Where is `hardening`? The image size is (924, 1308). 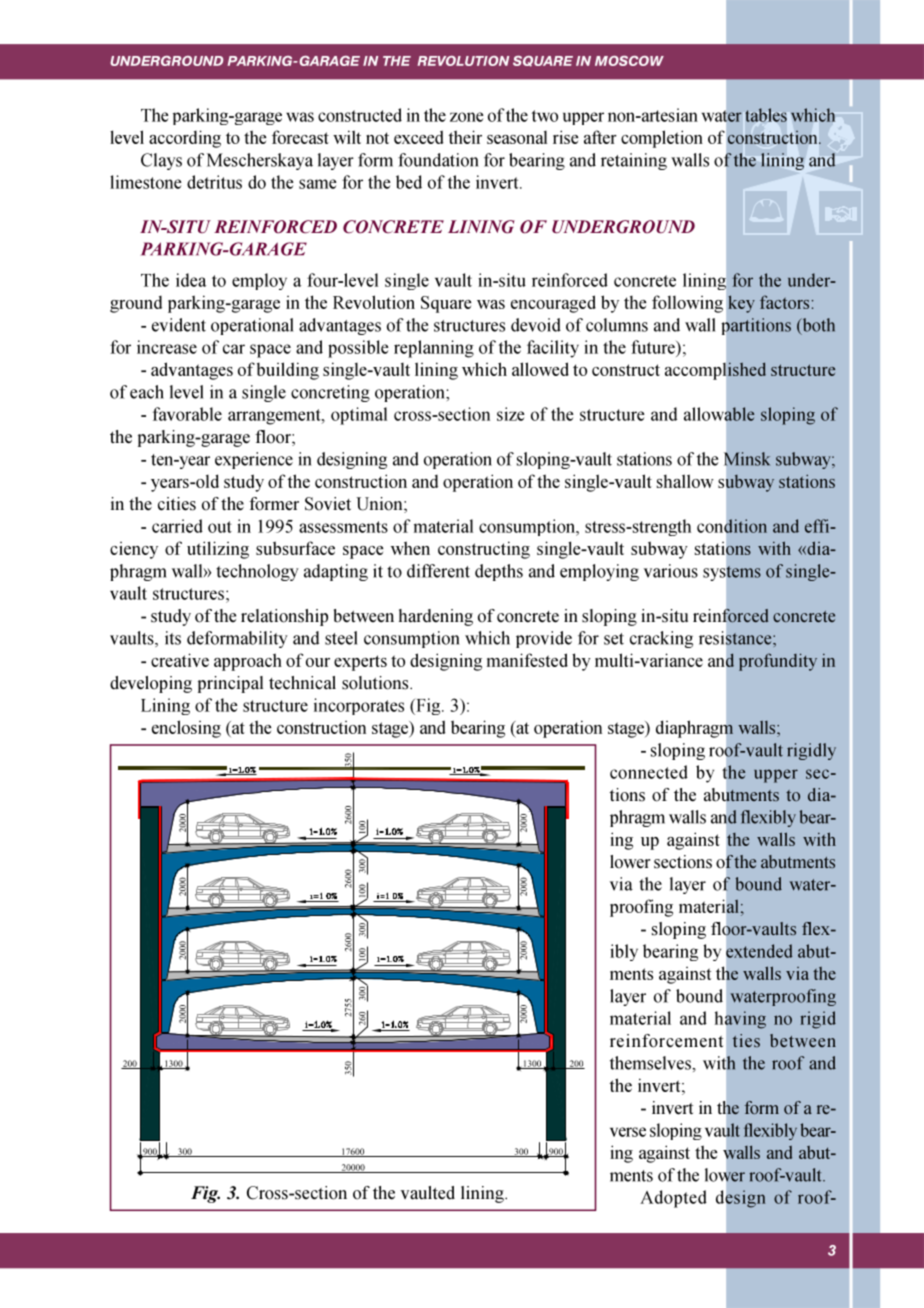
hardening is located at coordinates (436, 617).
